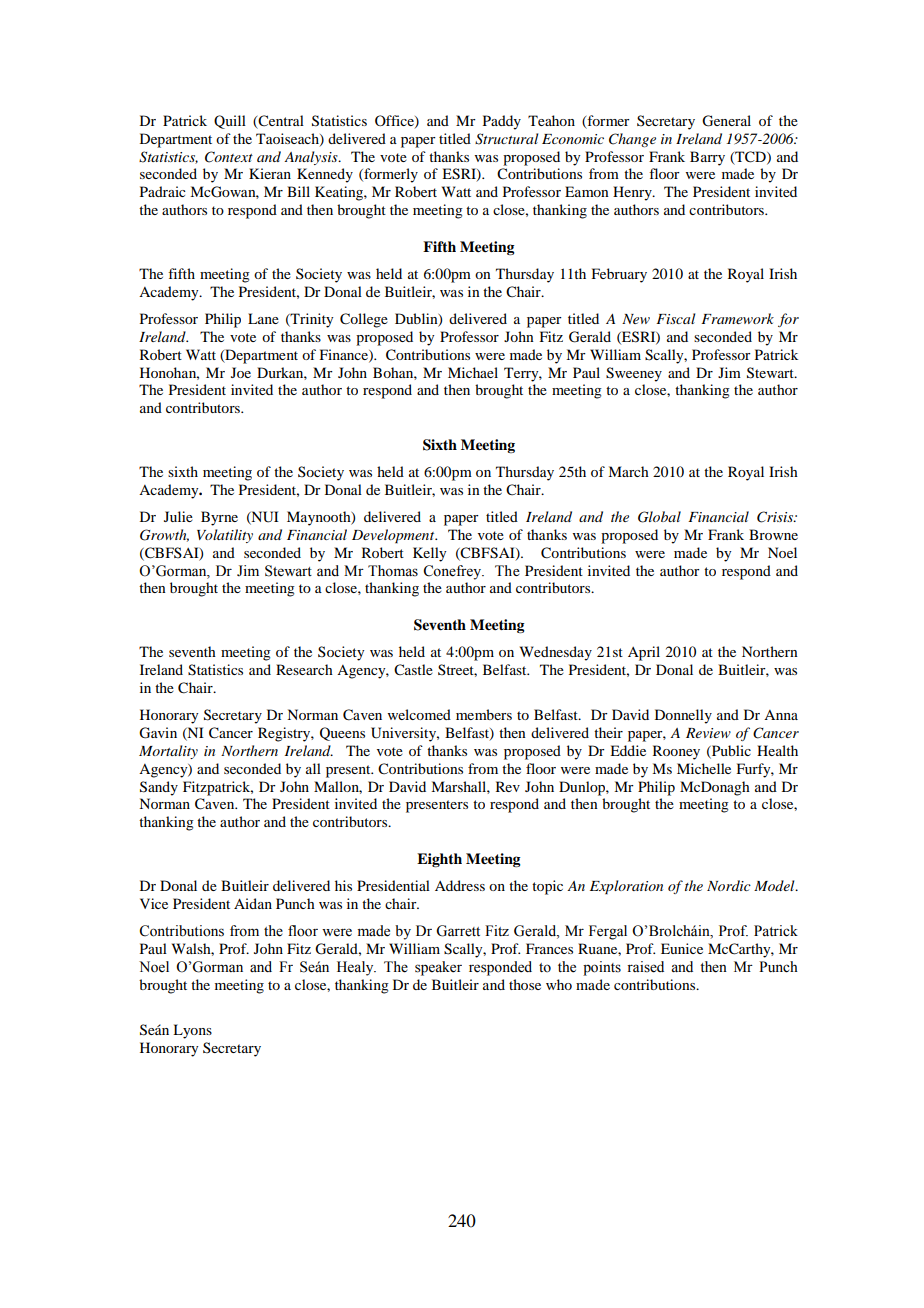 This screenshot has height=1308, width=924. I want to click on Kelly, so click(429, 554).
